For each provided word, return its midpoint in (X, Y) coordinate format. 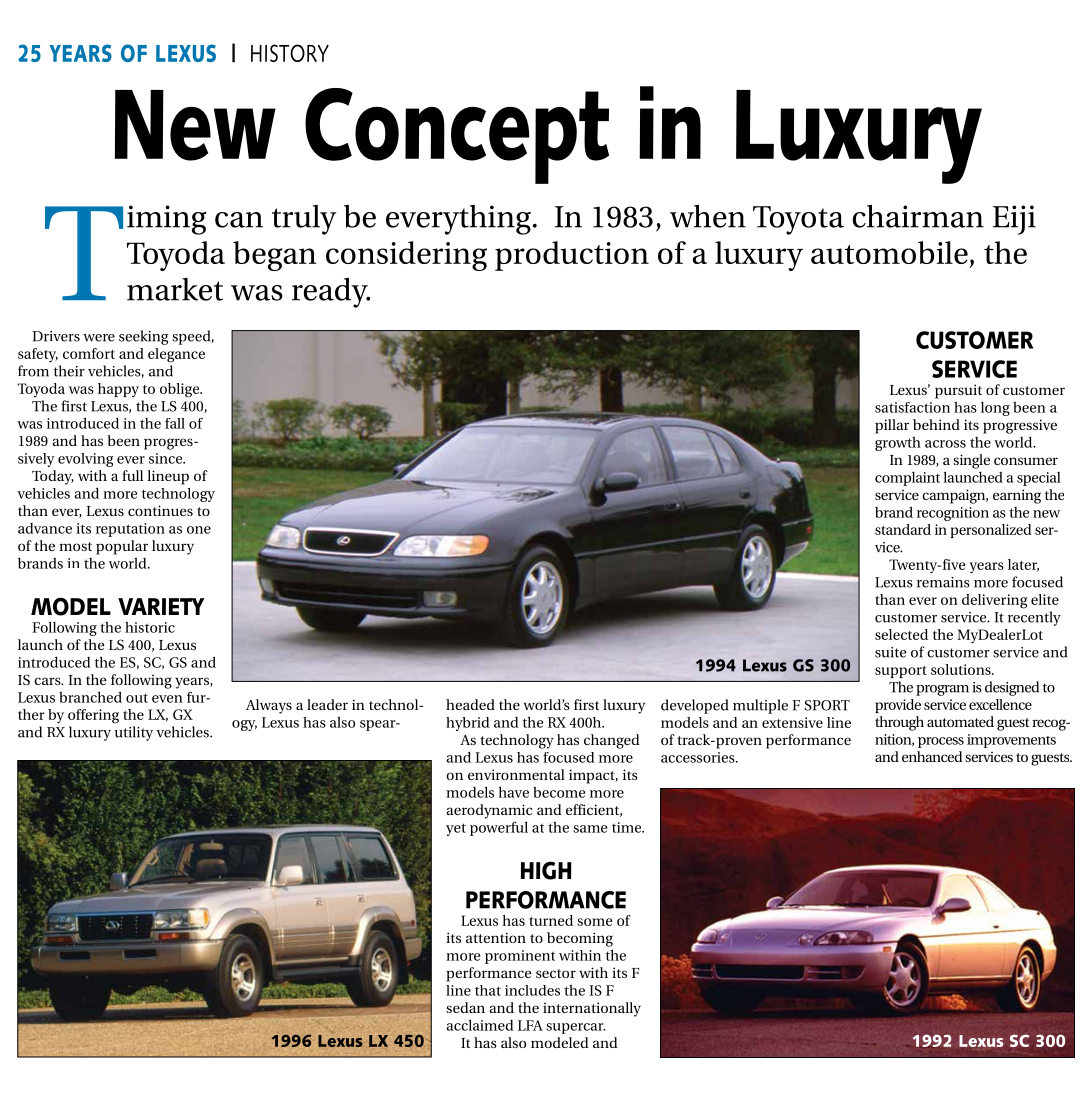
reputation (130, 530)
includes (532, 990)
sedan (465, 1007)
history (290, 53)
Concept (457, 136)
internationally (592, 1009)
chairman (918, 216)
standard (903, 529)
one (199, 530)
